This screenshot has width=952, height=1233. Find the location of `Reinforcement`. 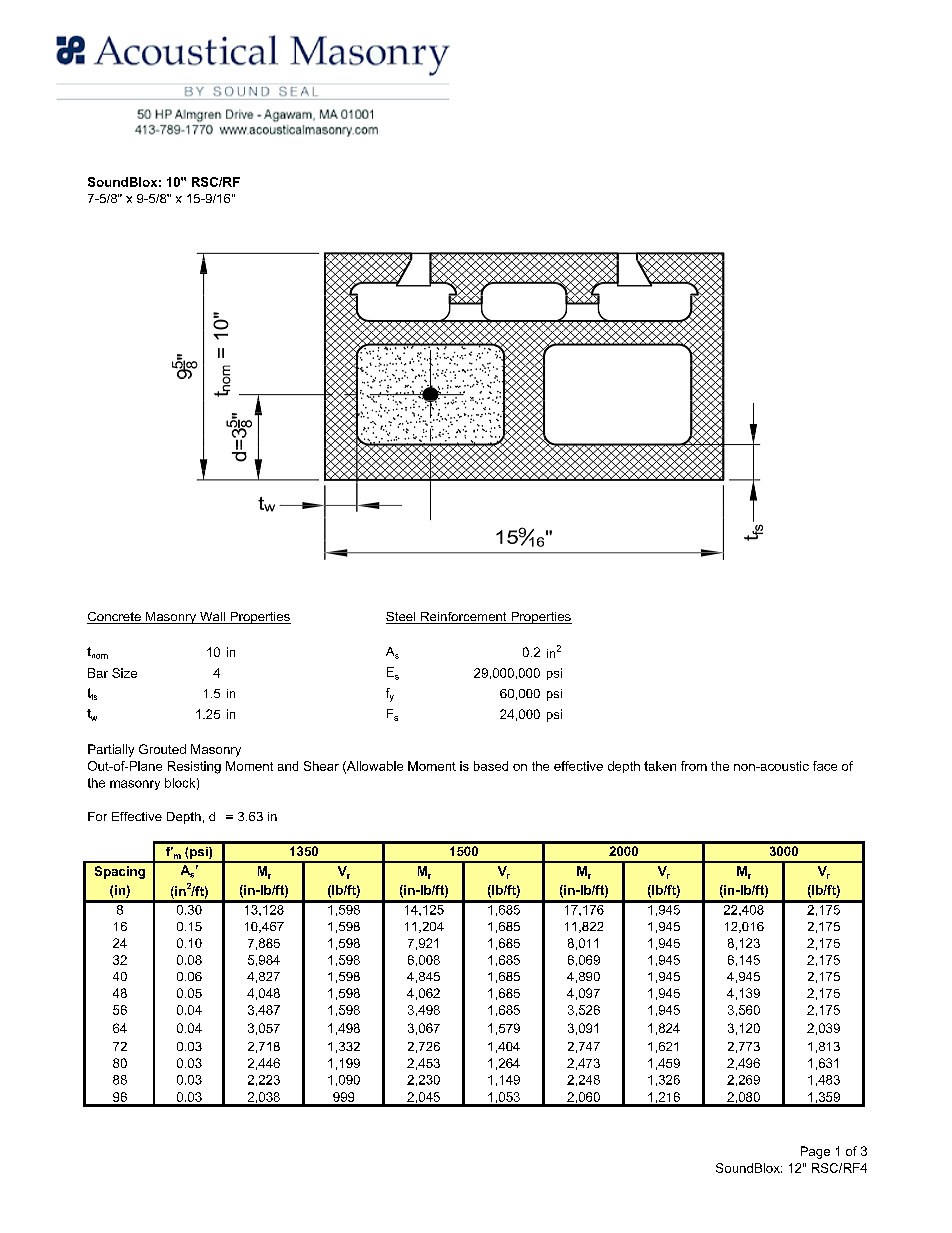

Reinforcement is located at coordinates (464, 618).
